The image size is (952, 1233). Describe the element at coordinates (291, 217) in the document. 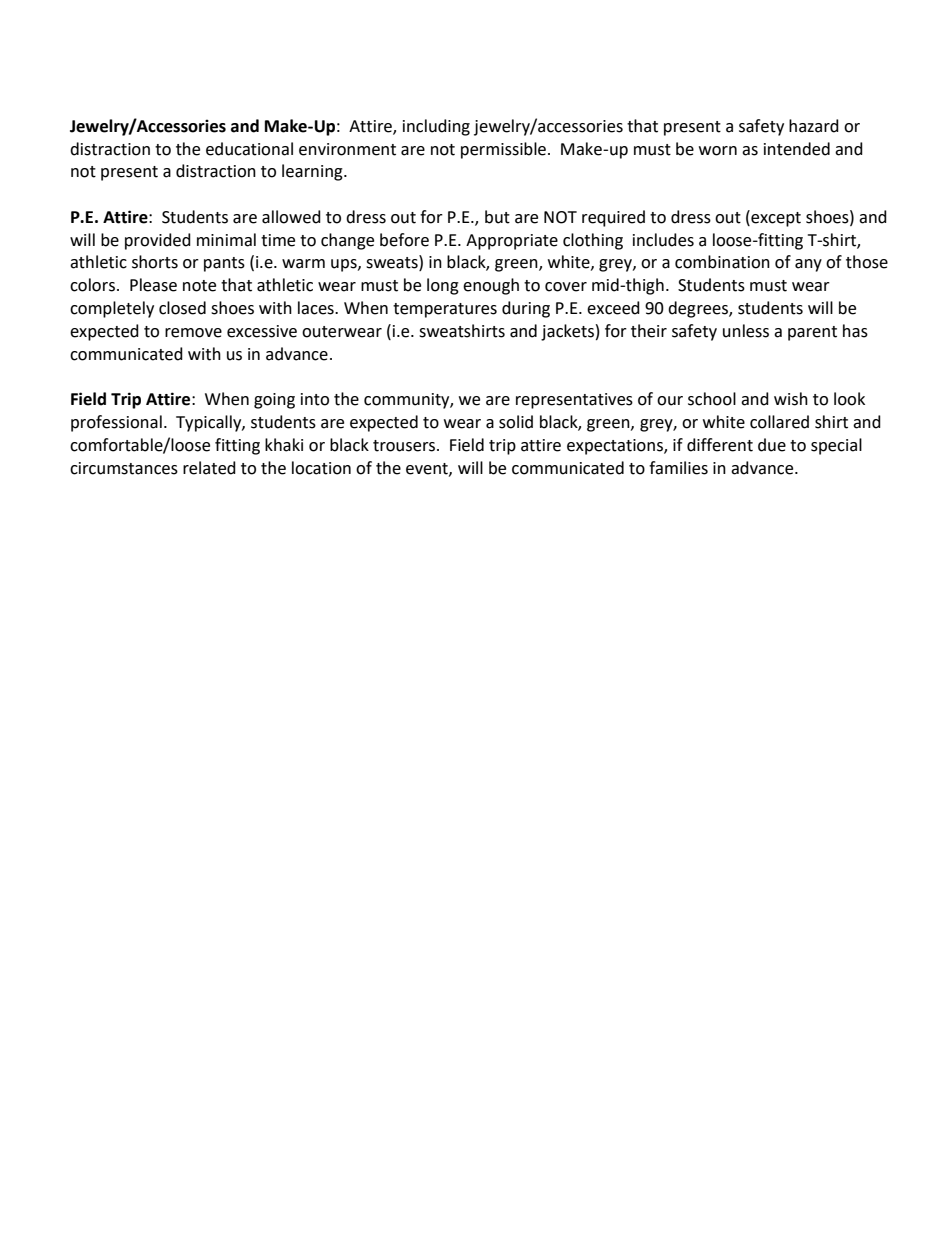

I see `allowed` at that location.
